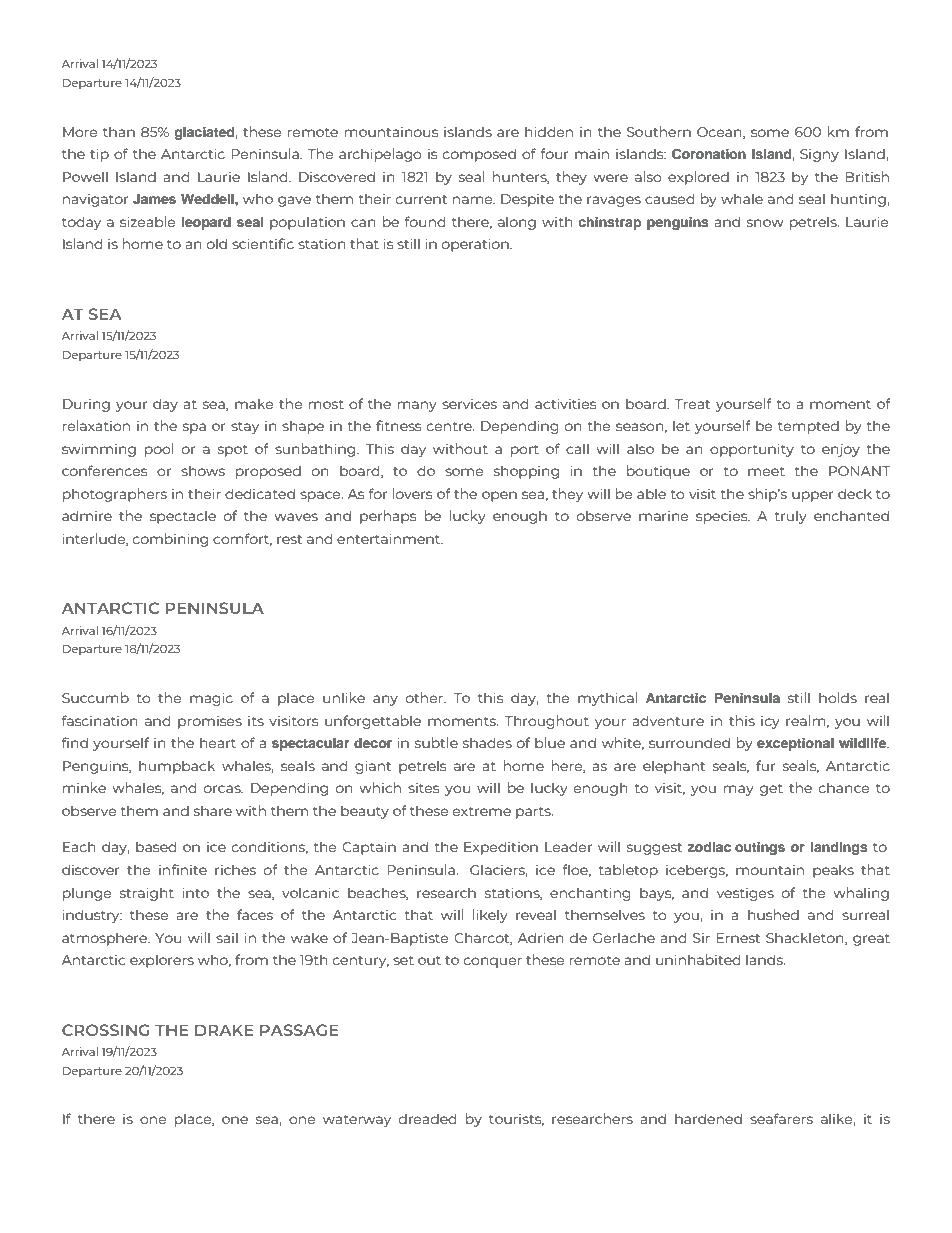 Image resolution: width=952 pixels, height=1233 pixels. Describe the element at coordinates (499, 496) in the screenshot. I see `open` at that location.
